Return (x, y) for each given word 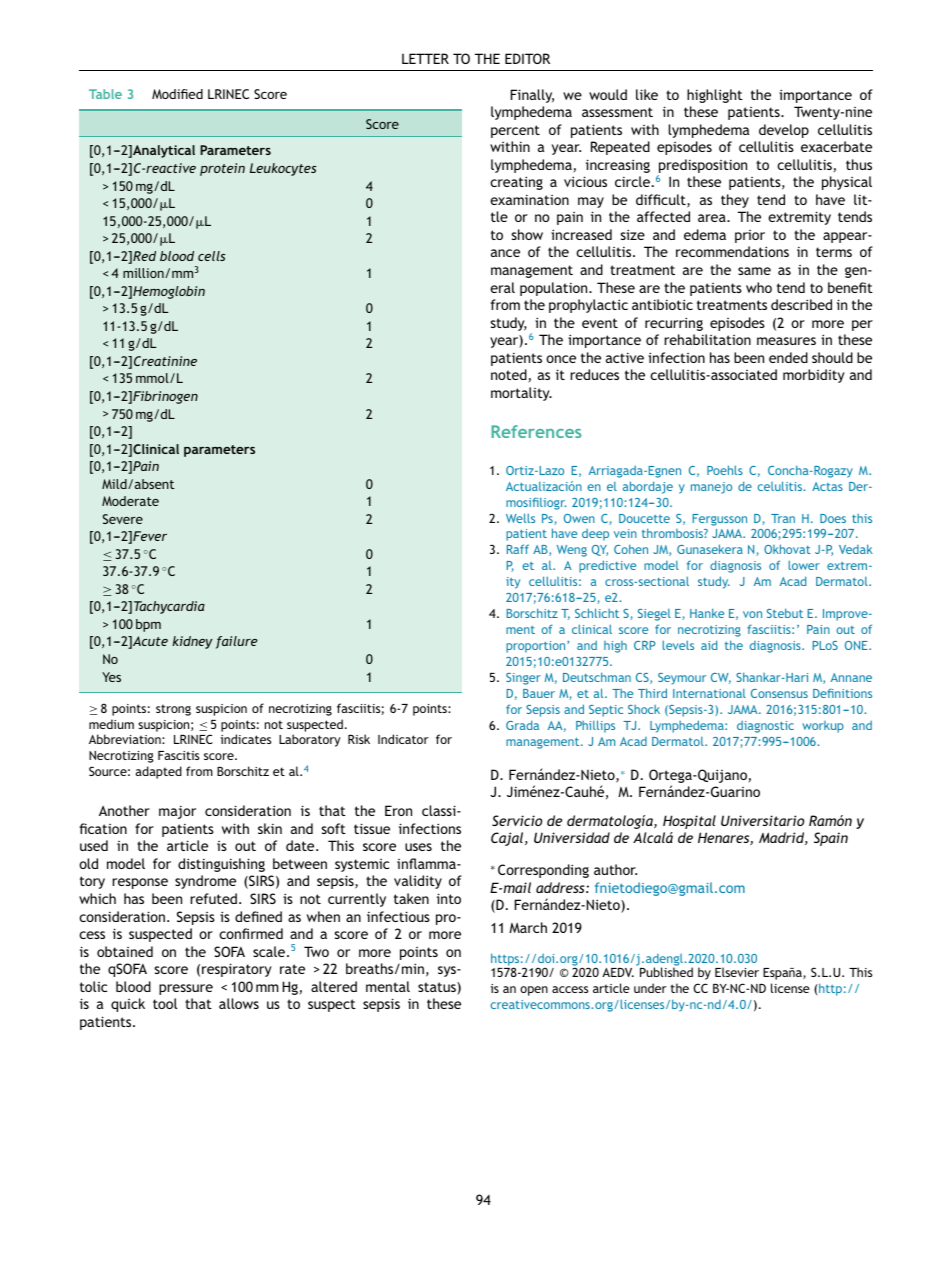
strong (173, 710)
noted (509, 374)
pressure (186, 989)
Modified (177, 94)
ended (788, 357)
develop (784, 131)
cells (212, 256)
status (438, 988)
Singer (523, 679)
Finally (532, 96)
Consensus (779, 693)
